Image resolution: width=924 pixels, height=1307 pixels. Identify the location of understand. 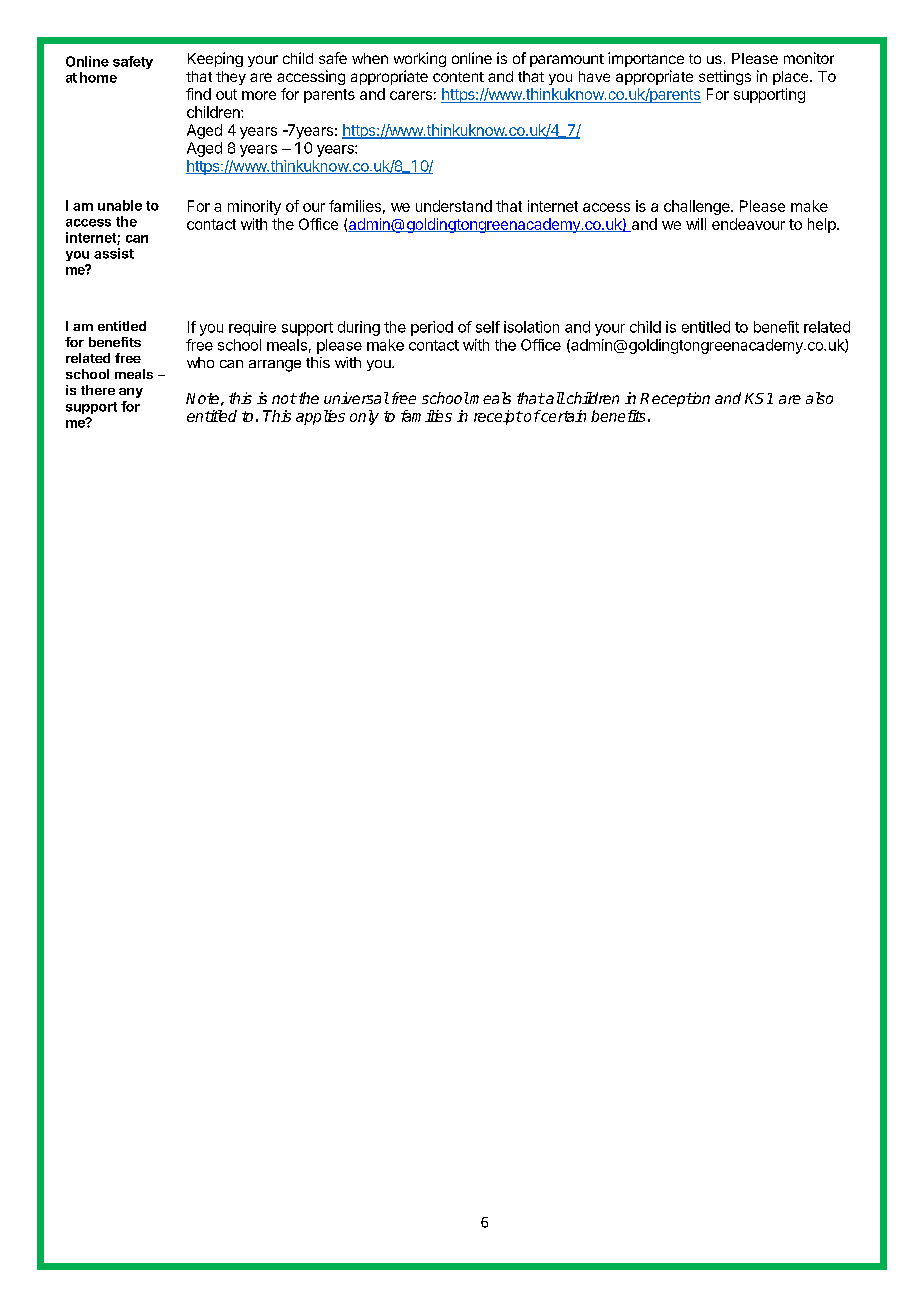
(454, 206).
